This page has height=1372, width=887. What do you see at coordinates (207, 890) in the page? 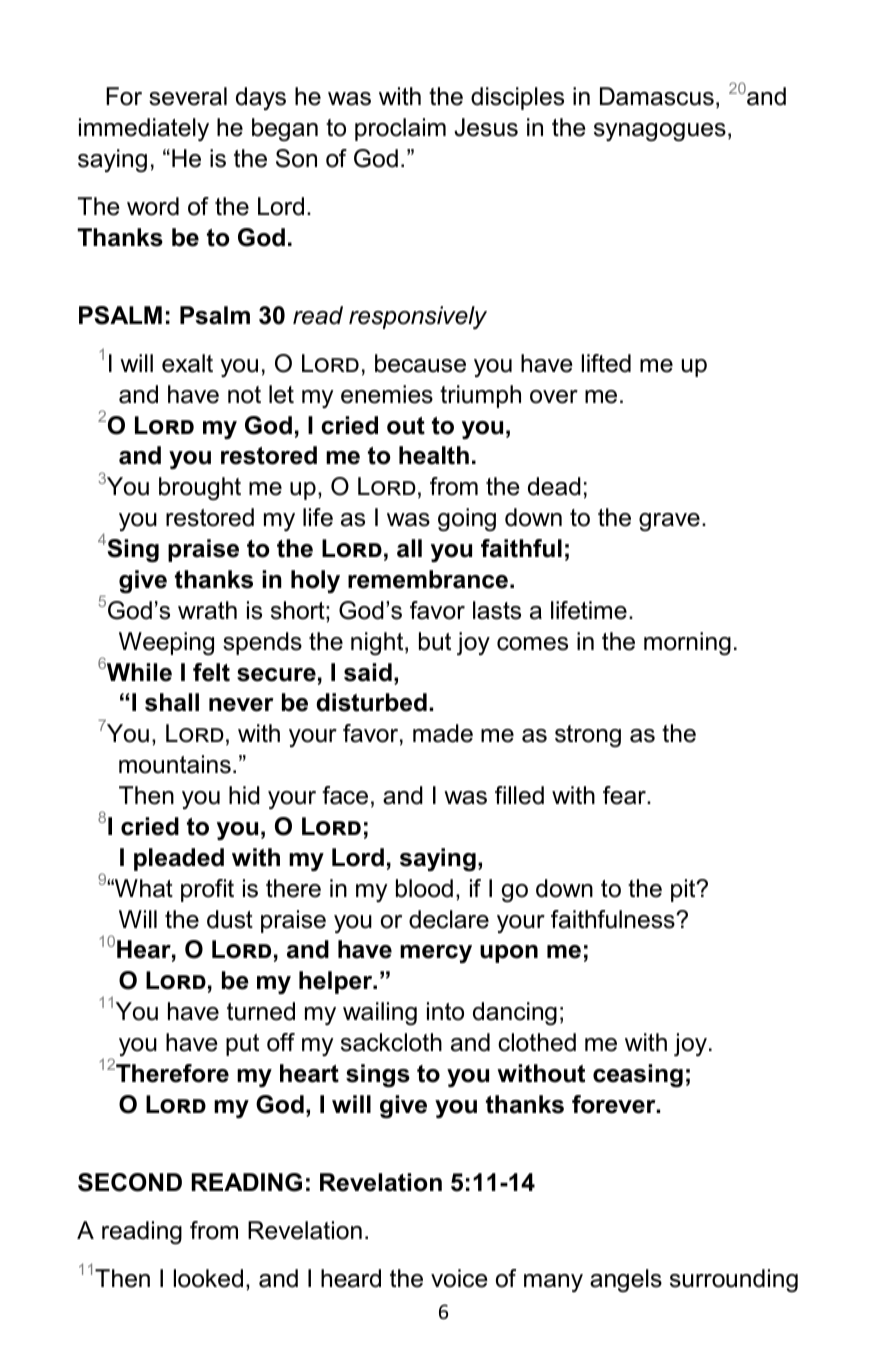
I see `profit` at bounding box center [207, 890].
